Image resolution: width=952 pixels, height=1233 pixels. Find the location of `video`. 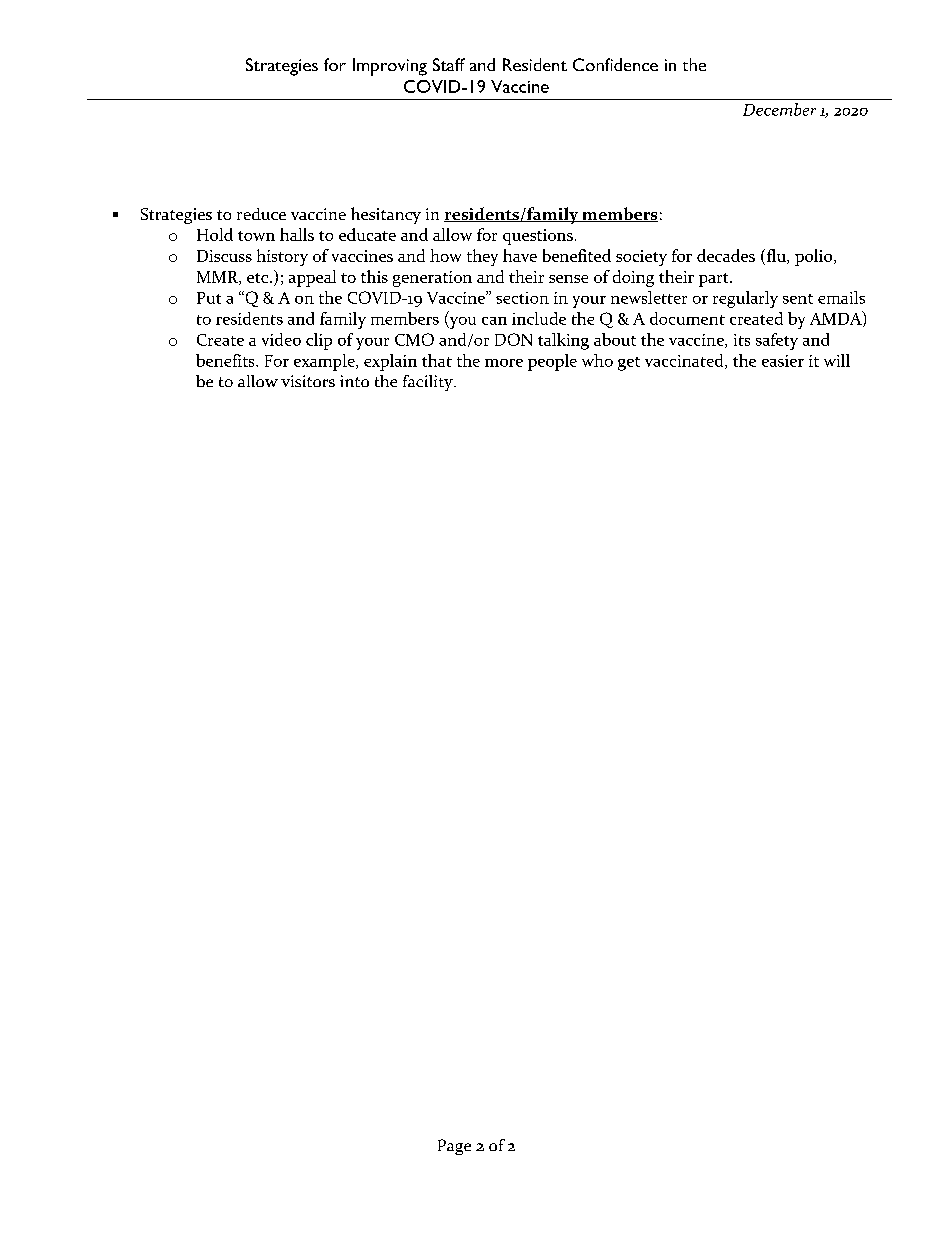

video is located at coordinates (281, 339).
